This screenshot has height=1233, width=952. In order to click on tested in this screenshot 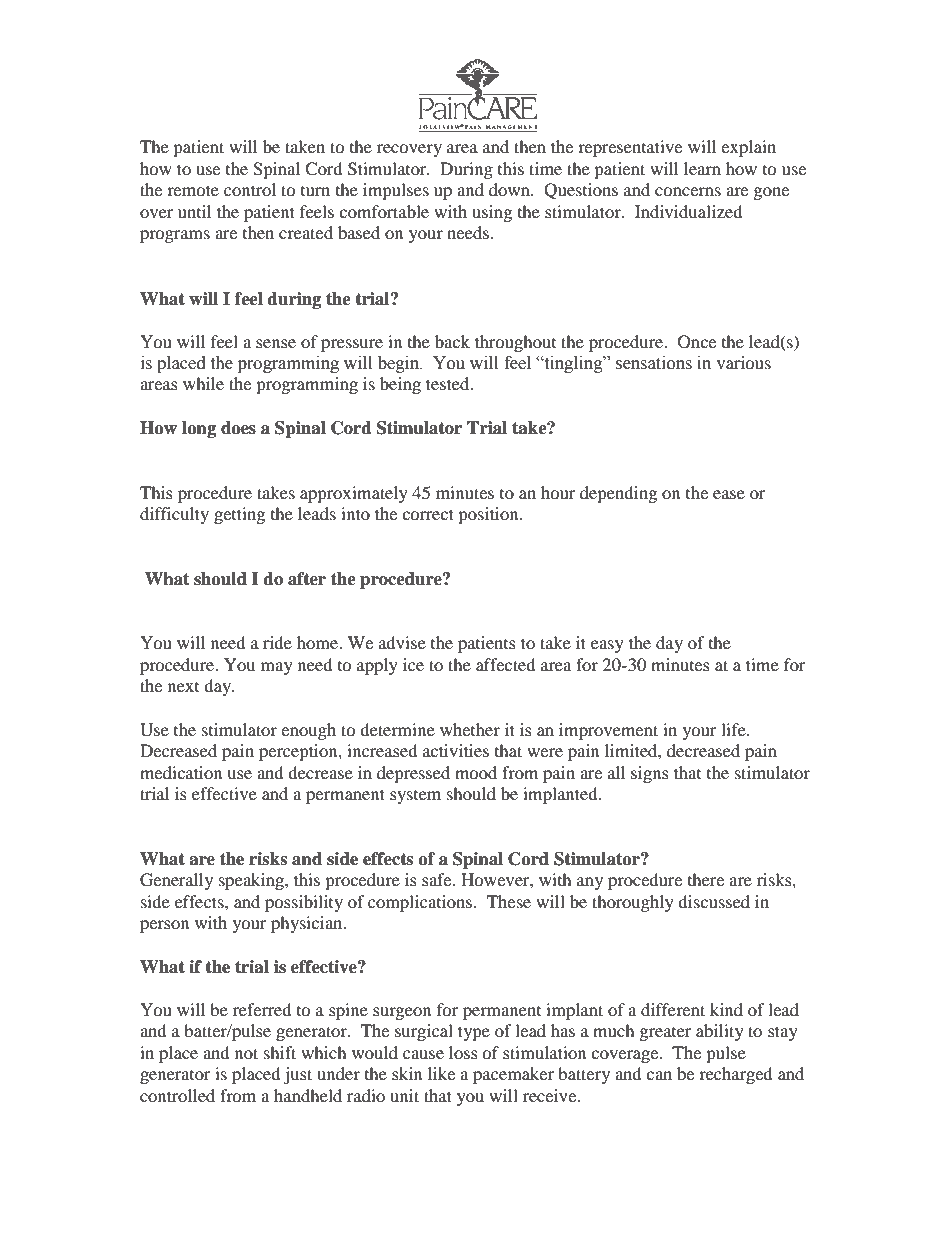, I will do `click(449, 383)`.
